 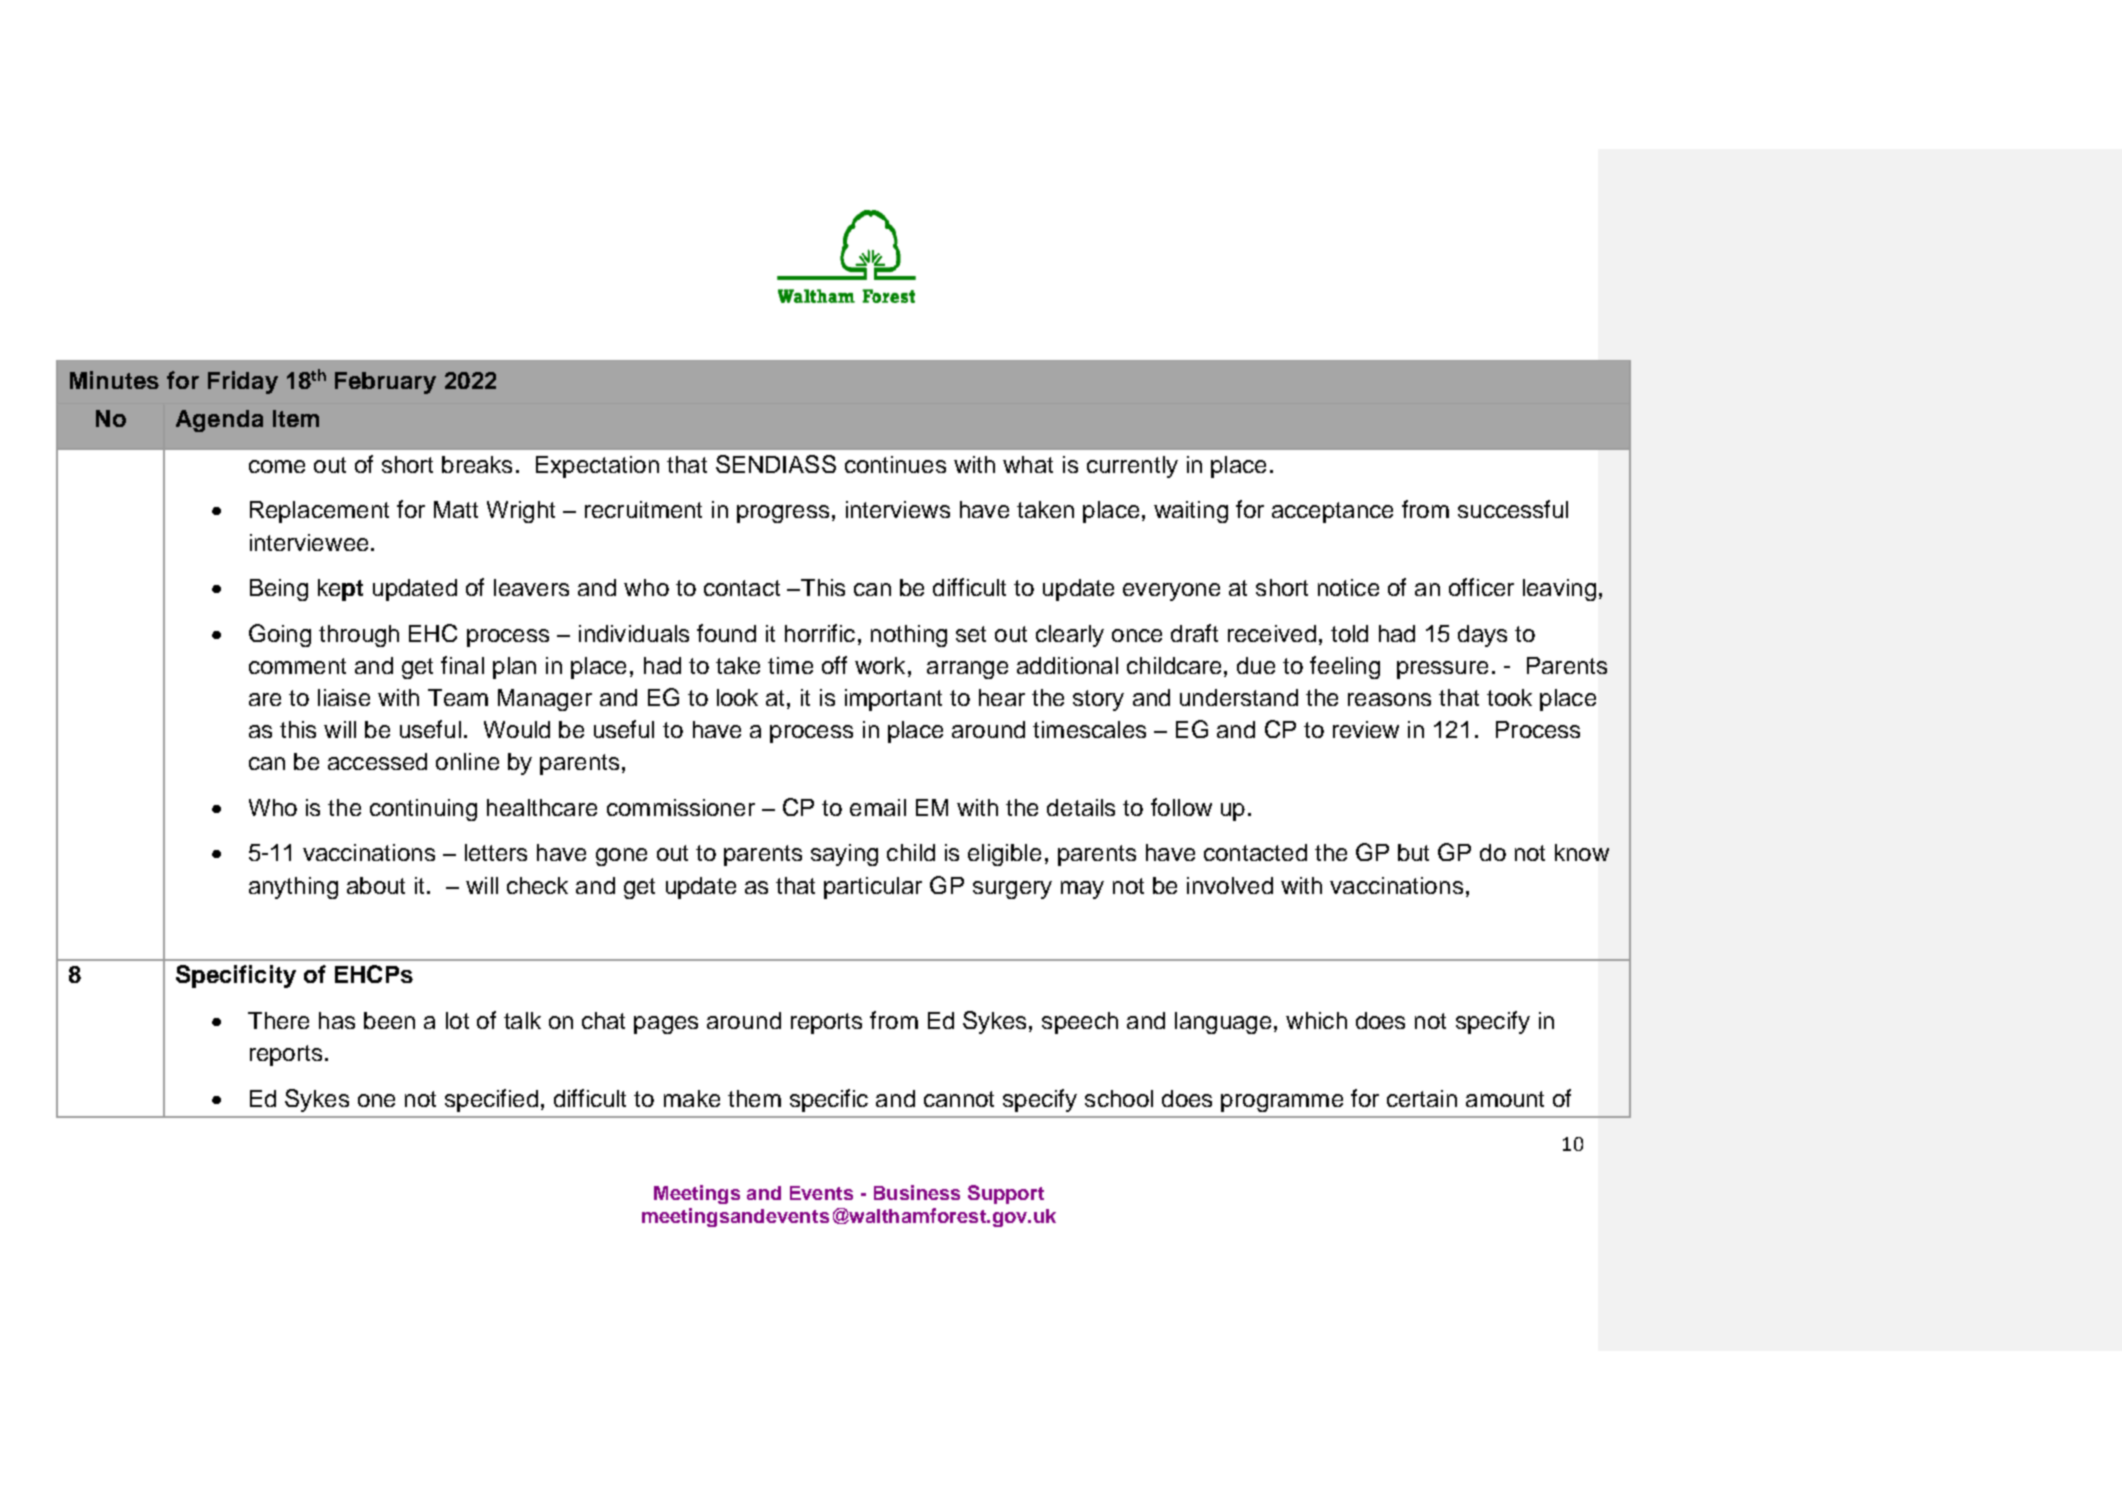 What do you see at coordinates (820, 633) in the screenshot?
I see `horrific` at bounding box center [820, 633].
